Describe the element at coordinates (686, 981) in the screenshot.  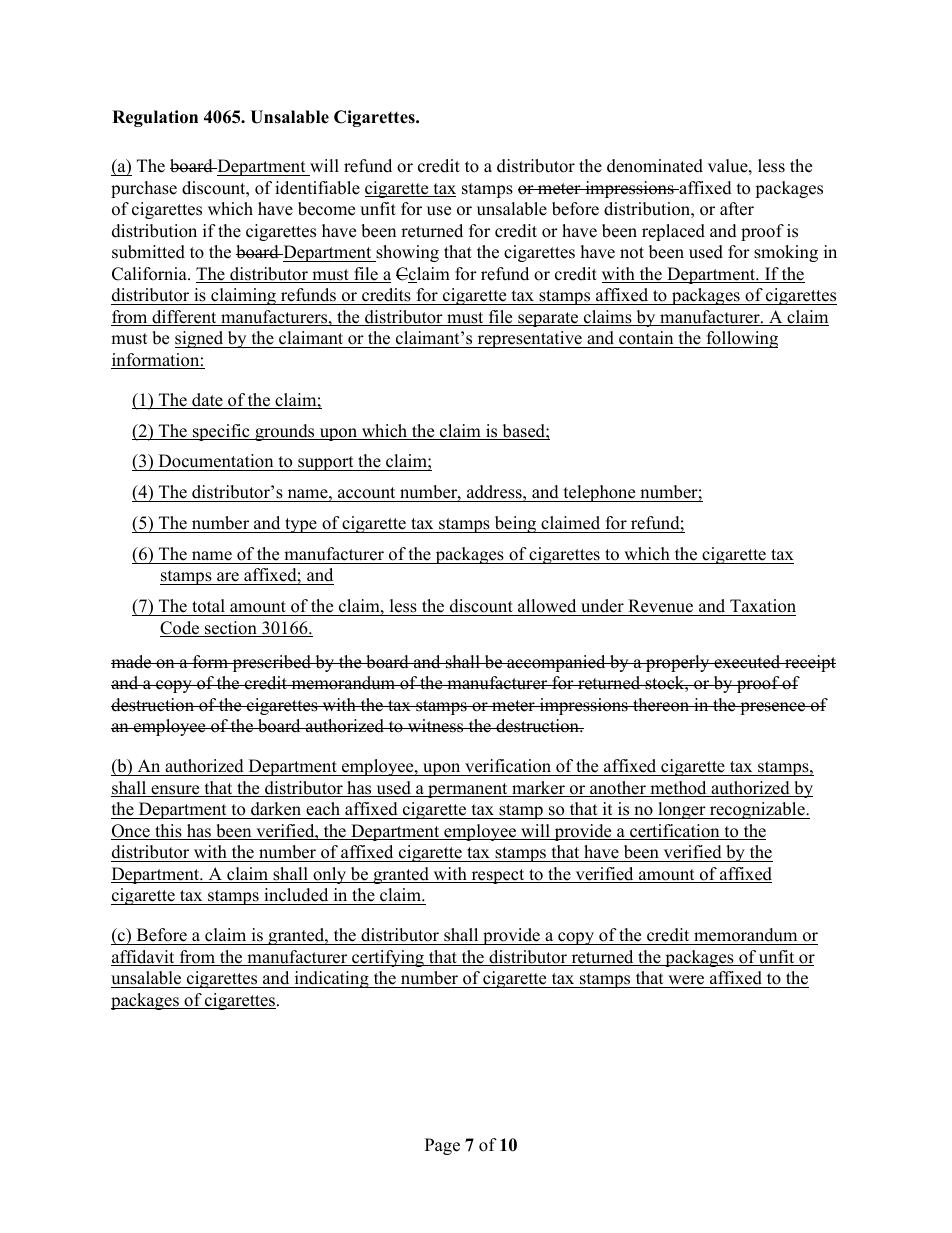
I see `were` at that location.
